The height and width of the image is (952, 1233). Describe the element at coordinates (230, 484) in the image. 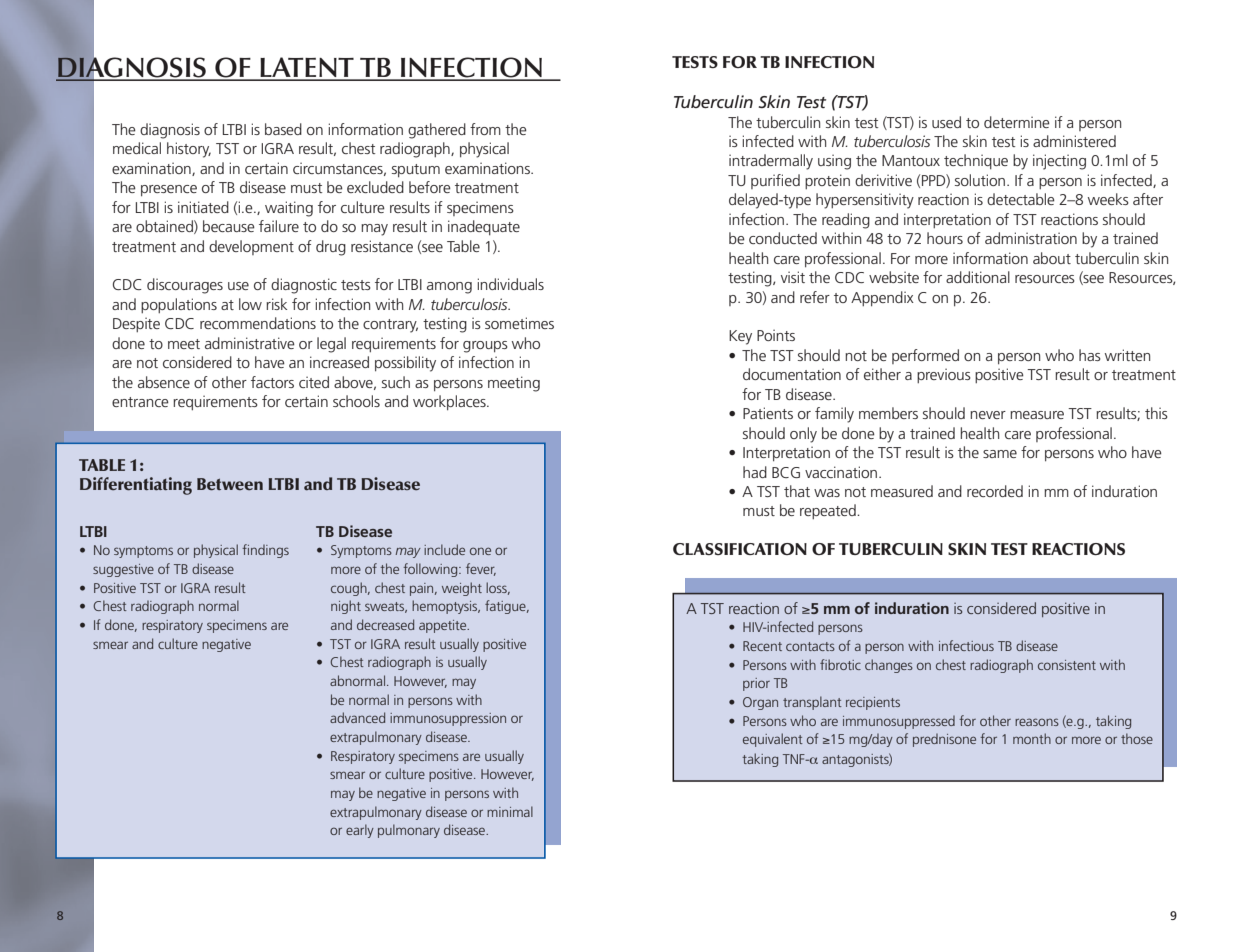

I see `Between` at that location.
